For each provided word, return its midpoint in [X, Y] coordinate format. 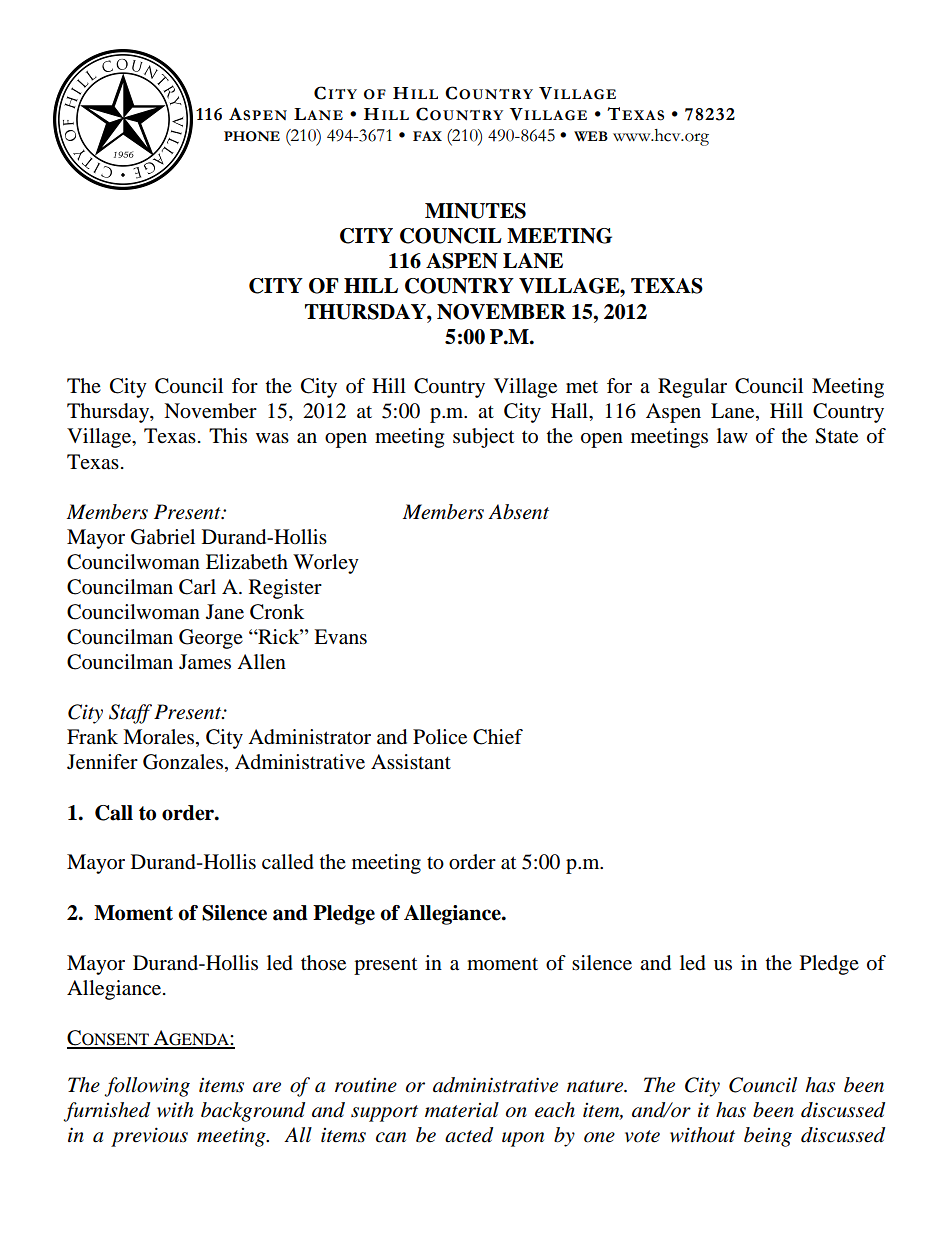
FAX [427, 136]
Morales [158, 737]
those [323, 963]
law [732, 436]
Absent [518, 512]
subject [483, 438]
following [147, 1087]
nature [596, 1086]
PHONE [252, 136]
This [228, 435]
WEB [591, 136]
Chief [498, 737]
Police [440, 737]
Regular [692, 388]
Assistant [411, 762]
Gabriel [163, 537]
